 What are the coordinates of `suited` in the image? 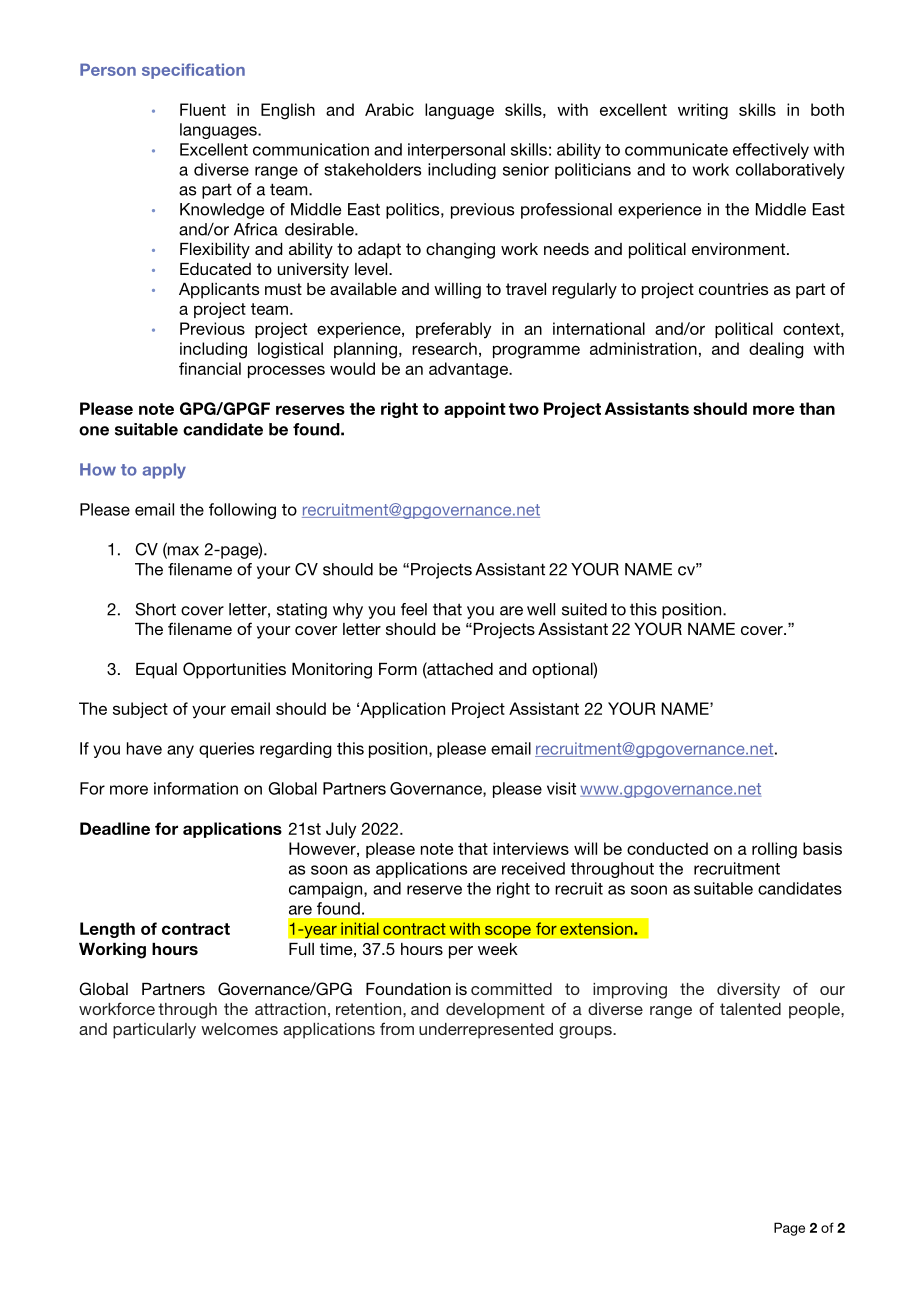 It's located at (584, 609).
